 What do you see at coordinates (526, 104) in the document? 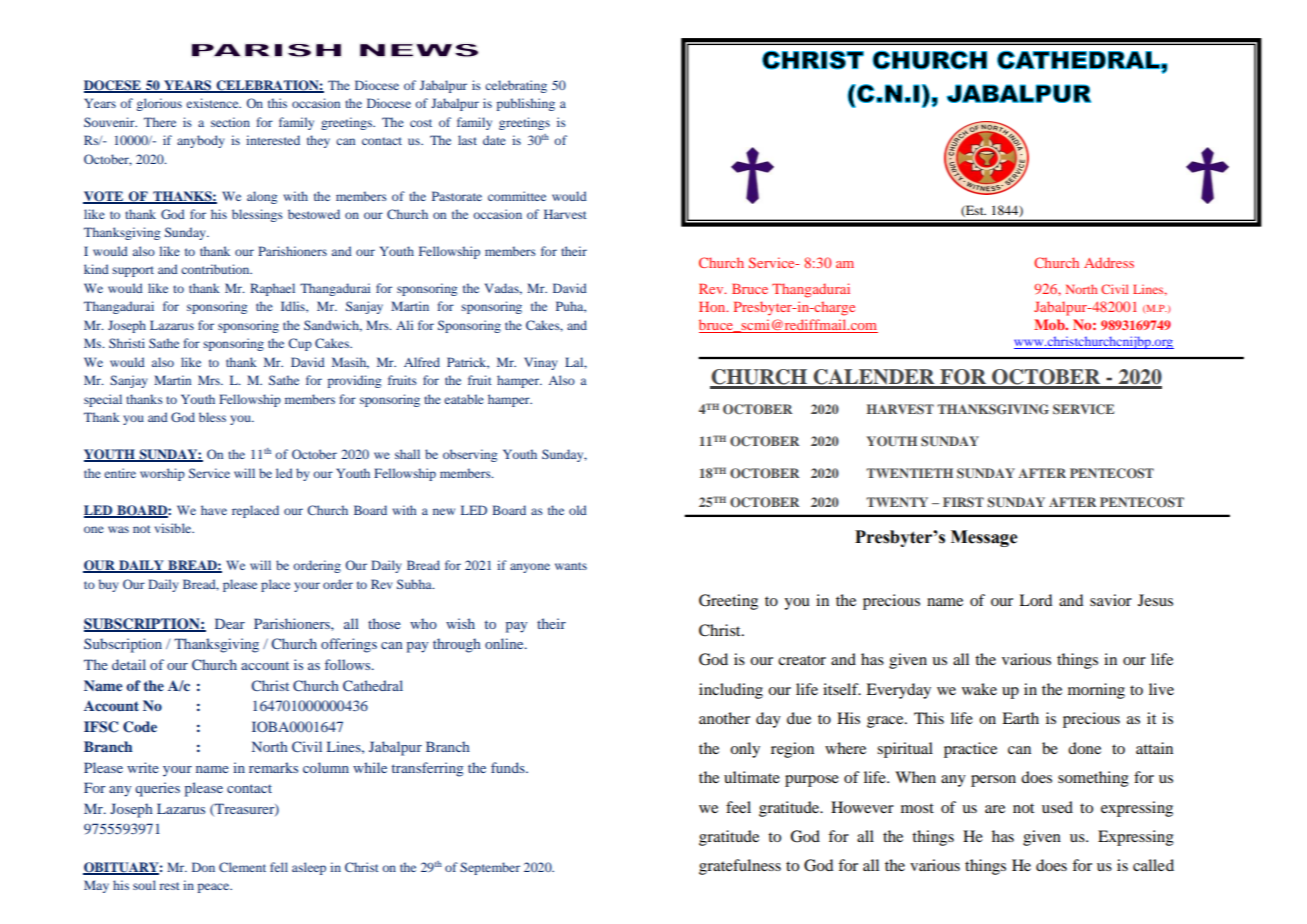
I see `publishing` at bounding box center [526, 104].
